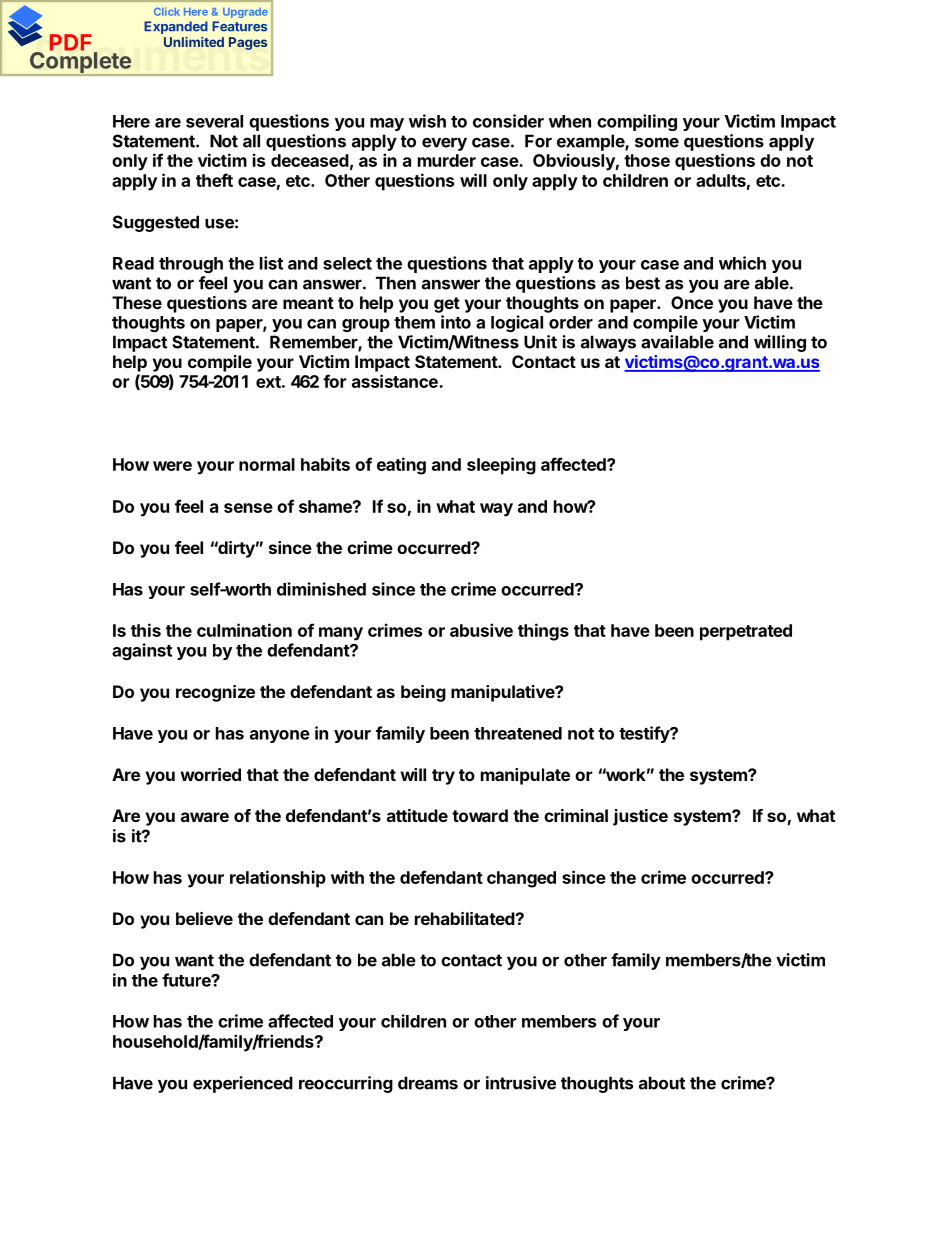  What do you see at coordinates (137, 302) in the screenshot?
I see `These` at bounding box center [137, 302].
